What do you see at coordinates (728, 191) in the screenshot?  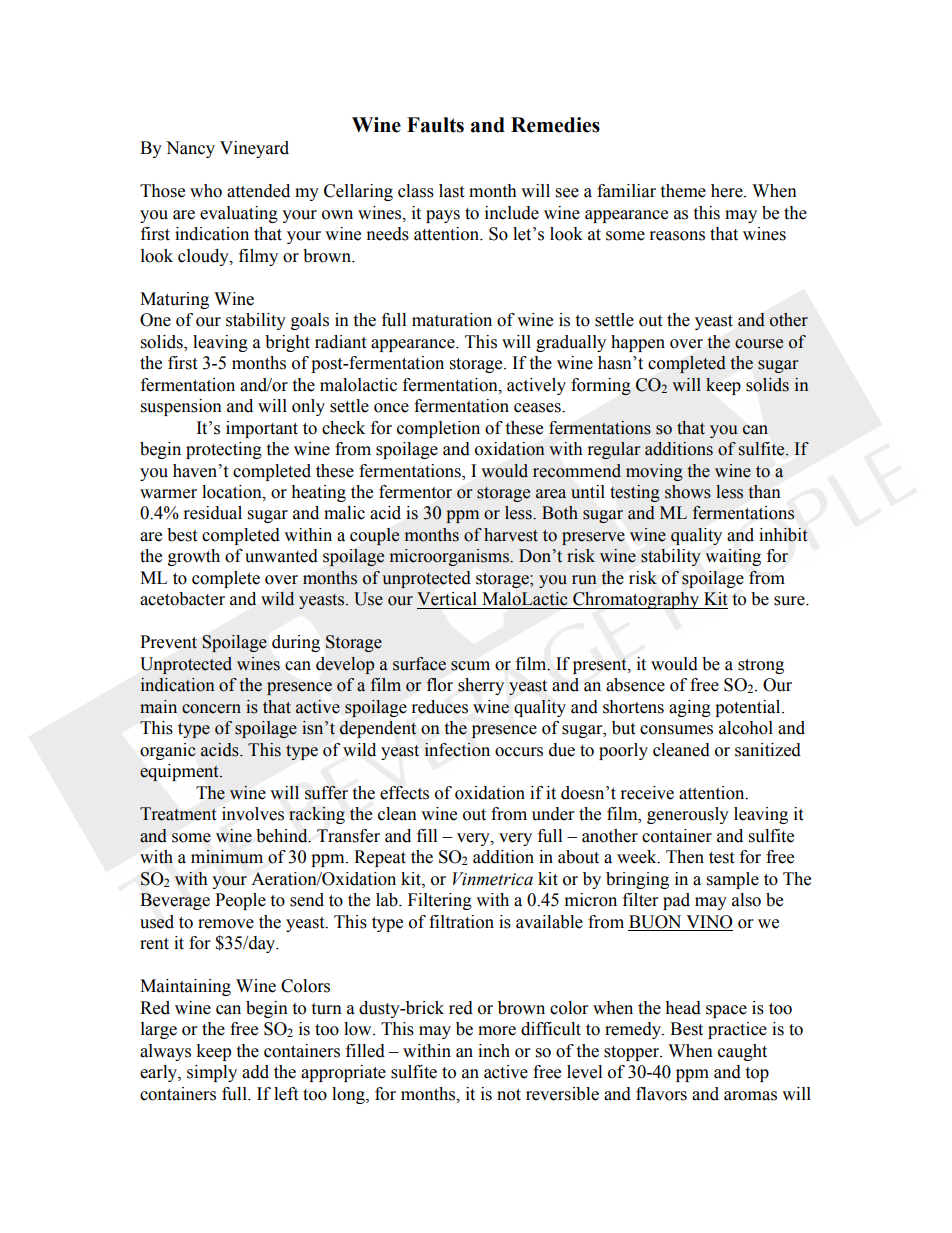 I see `here` at bounding box center [728, 191].
